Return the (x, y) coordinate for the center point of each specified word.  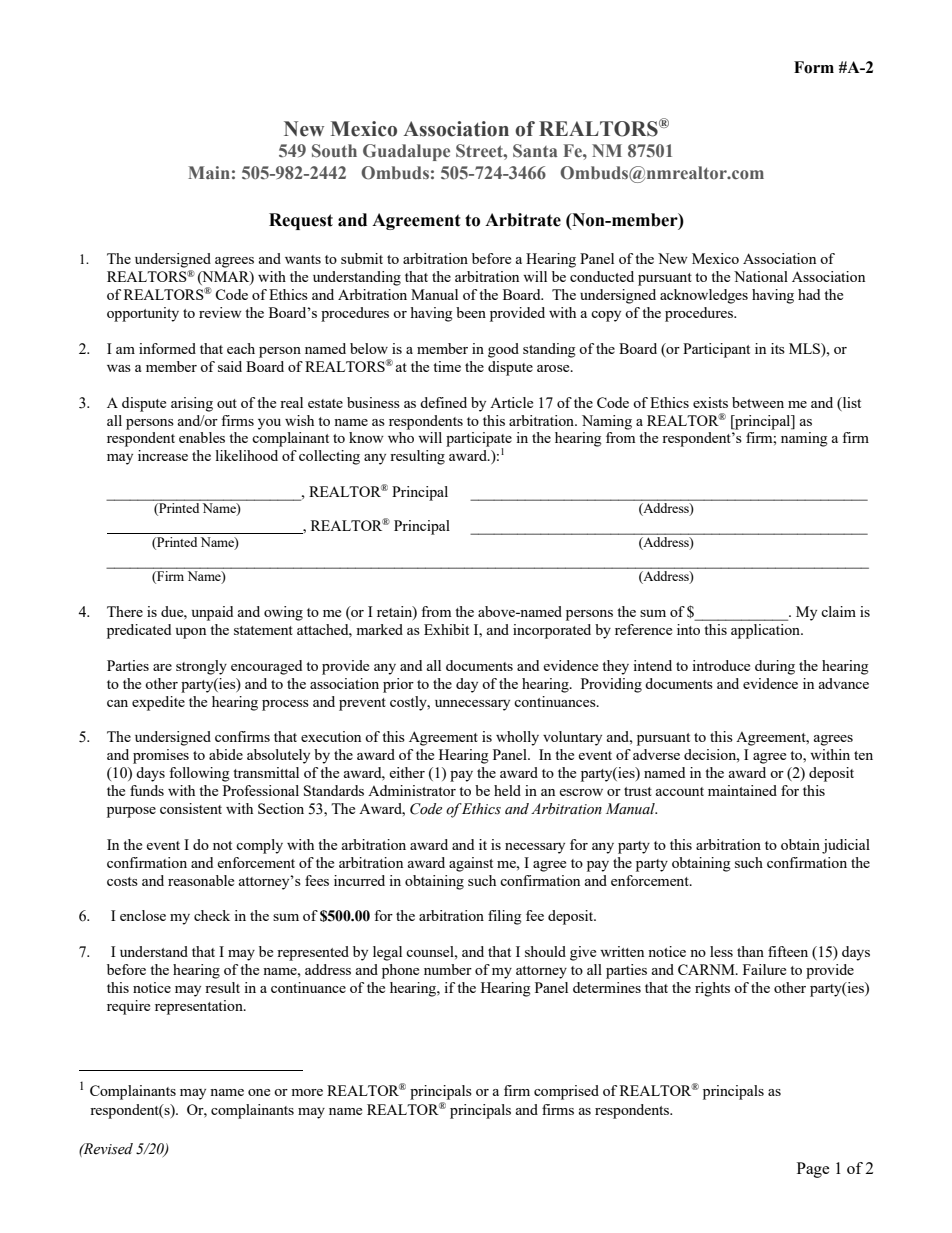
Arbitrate (523, 220)
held (507, 790)
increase (163, 455)
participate (479, 440)
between (758, 402)
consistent (191, 808)
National (761, 276)
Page (813, 1170)
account (680, 791)
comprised (566, 1092)
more (307, 1092)
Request (301, 221)
